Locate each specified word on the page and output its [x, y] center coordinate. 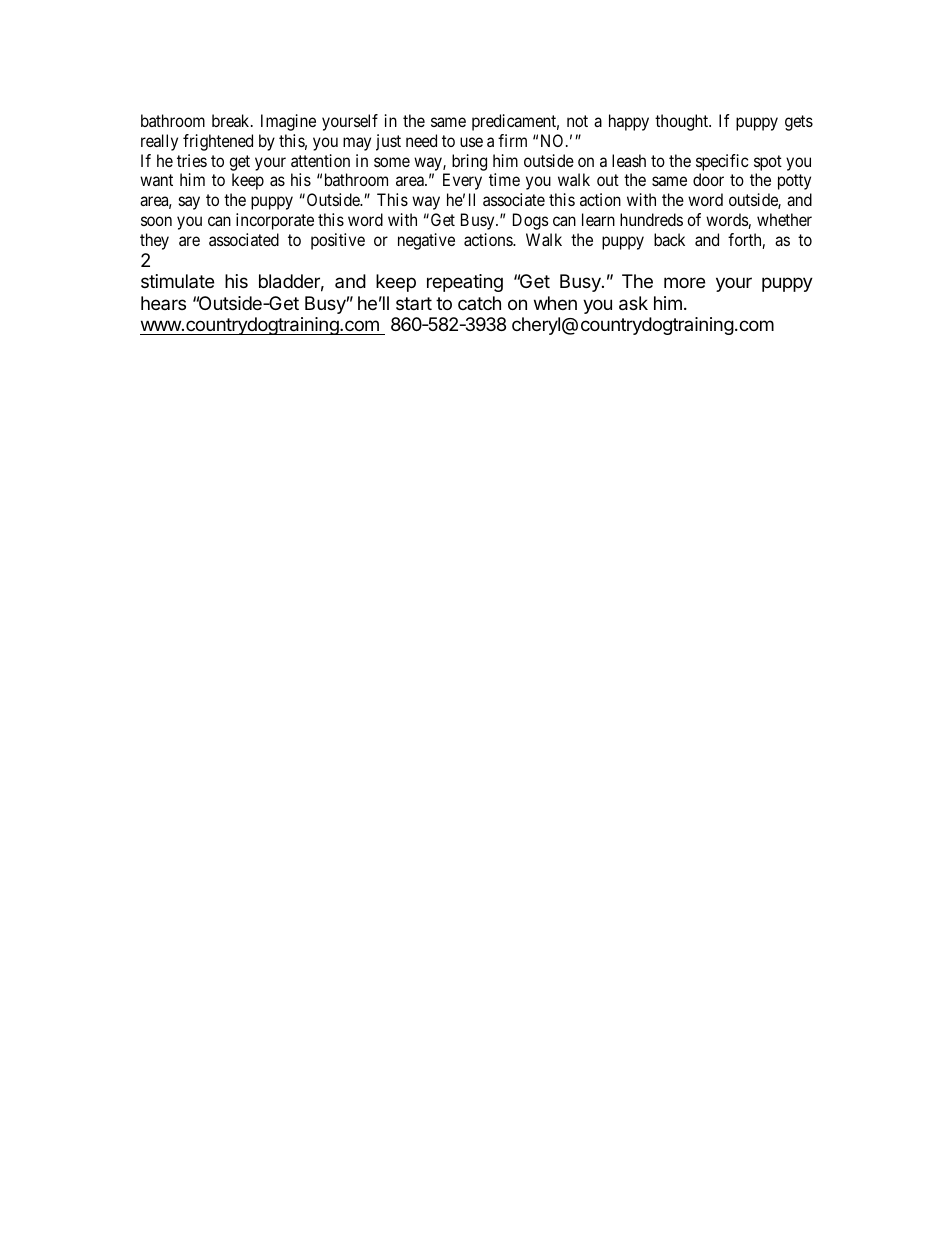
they [154, 241]
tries [192, 160]
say [189, 203]
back [669, 239]
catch [479, 303]
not [577, 121]
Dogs [531, 221]
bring [469, 162]
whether [784, 219]
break [232, 120]
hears [163, 303]
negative [426, 241]
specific [722, 162]
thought [683, 122]
